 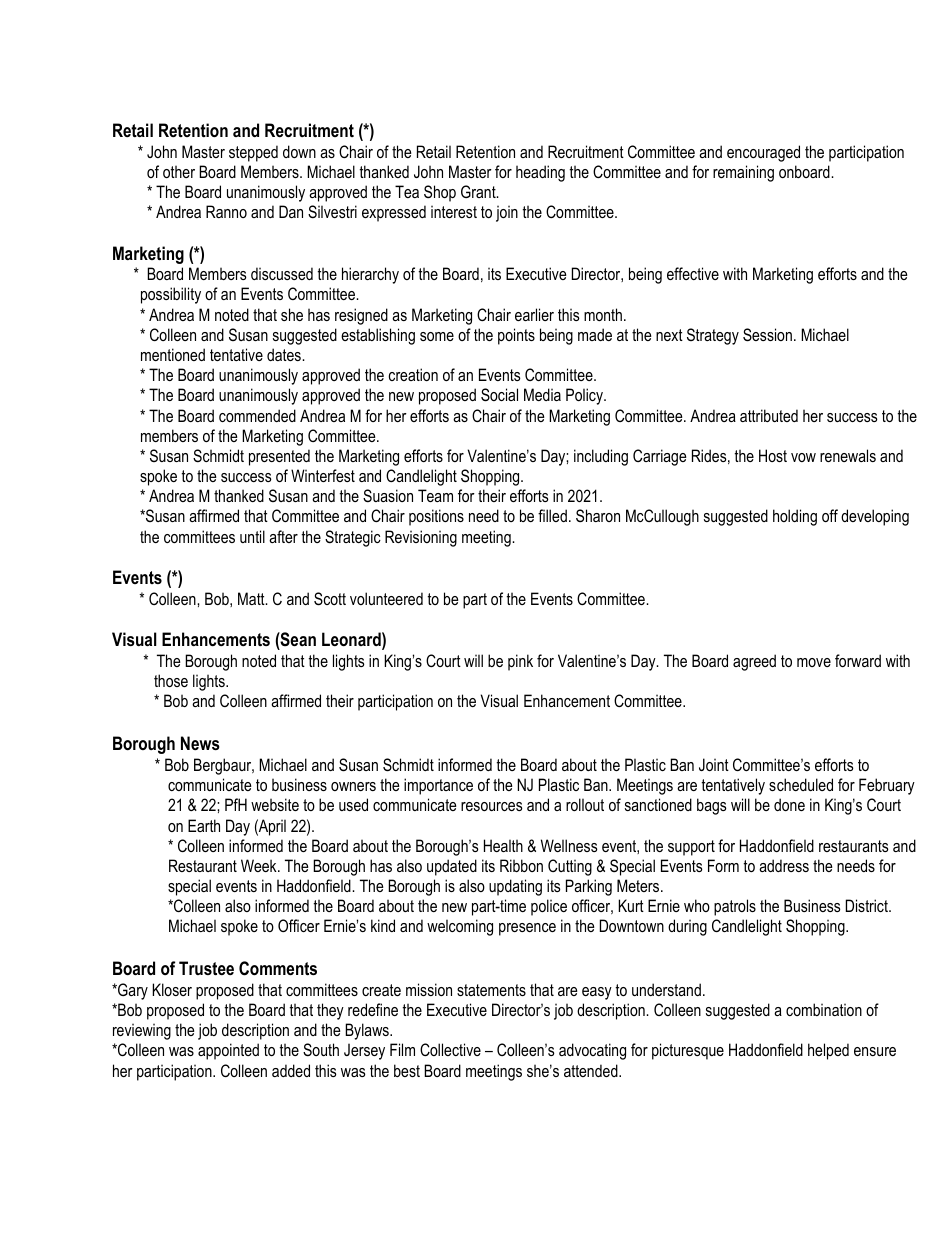 I want to click on scheduled, so click(x=801, y=784).
